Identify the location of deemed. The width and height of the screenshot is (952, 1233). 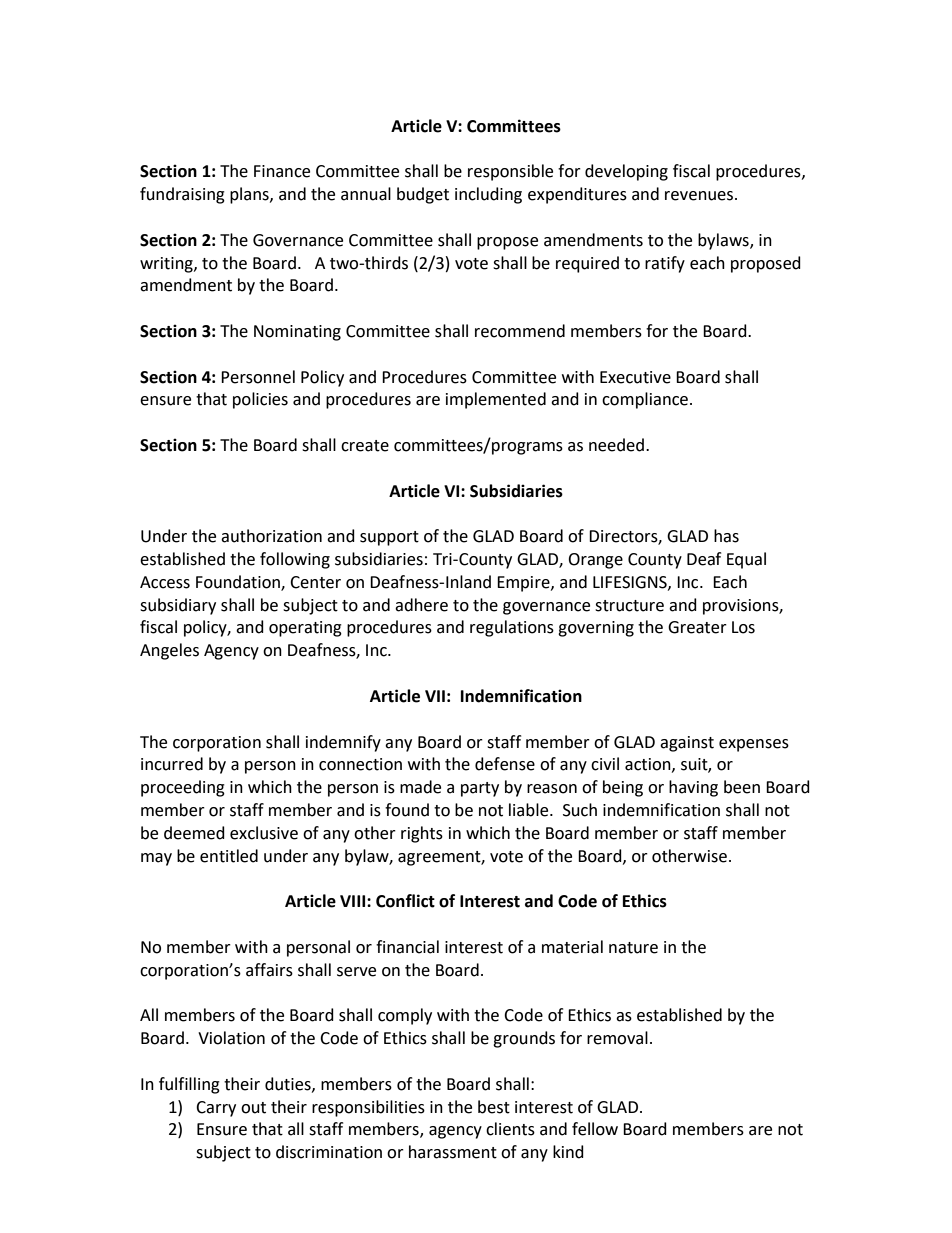
(194, 833).
